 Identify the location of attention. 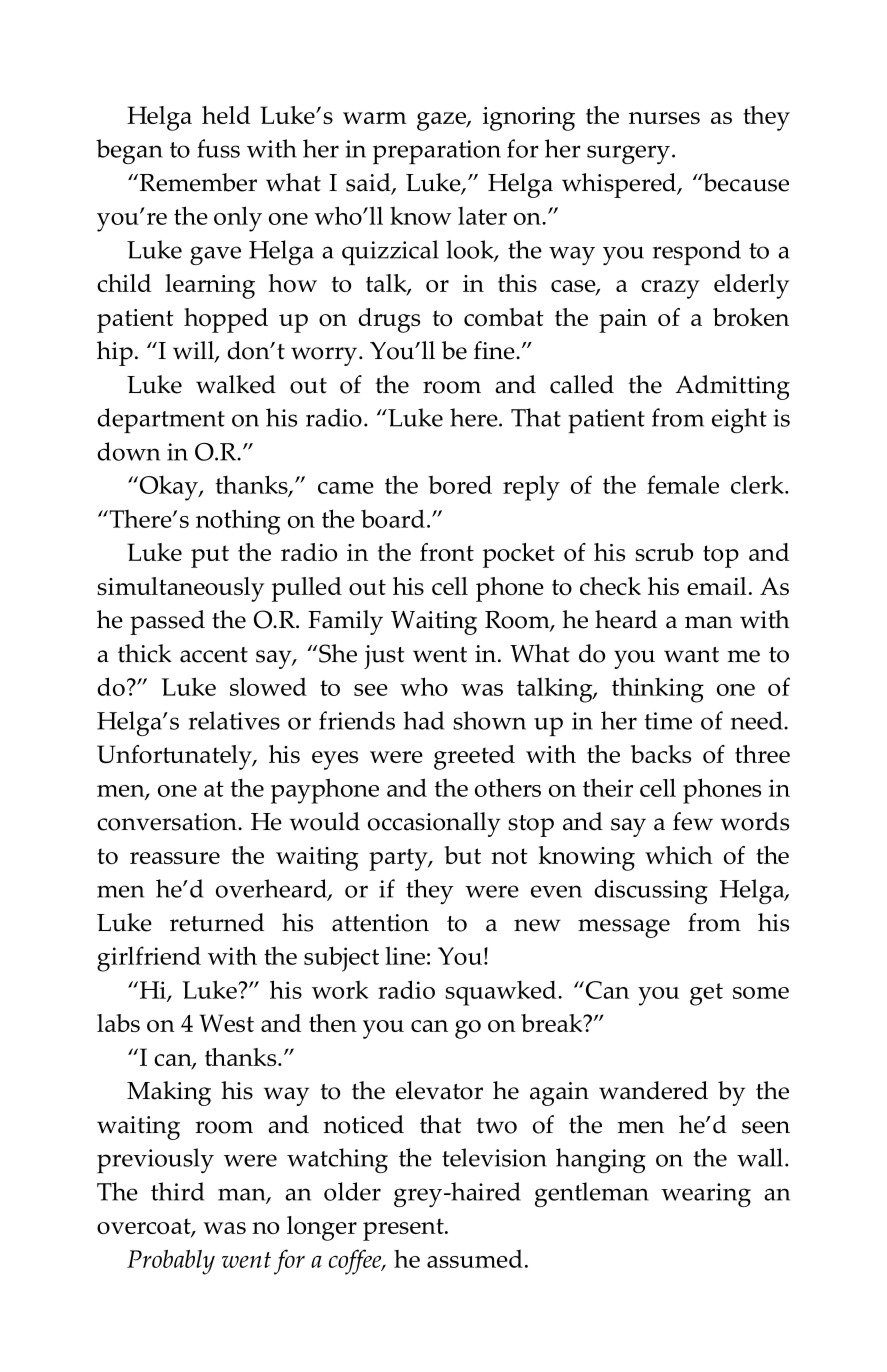
(380, 923).
